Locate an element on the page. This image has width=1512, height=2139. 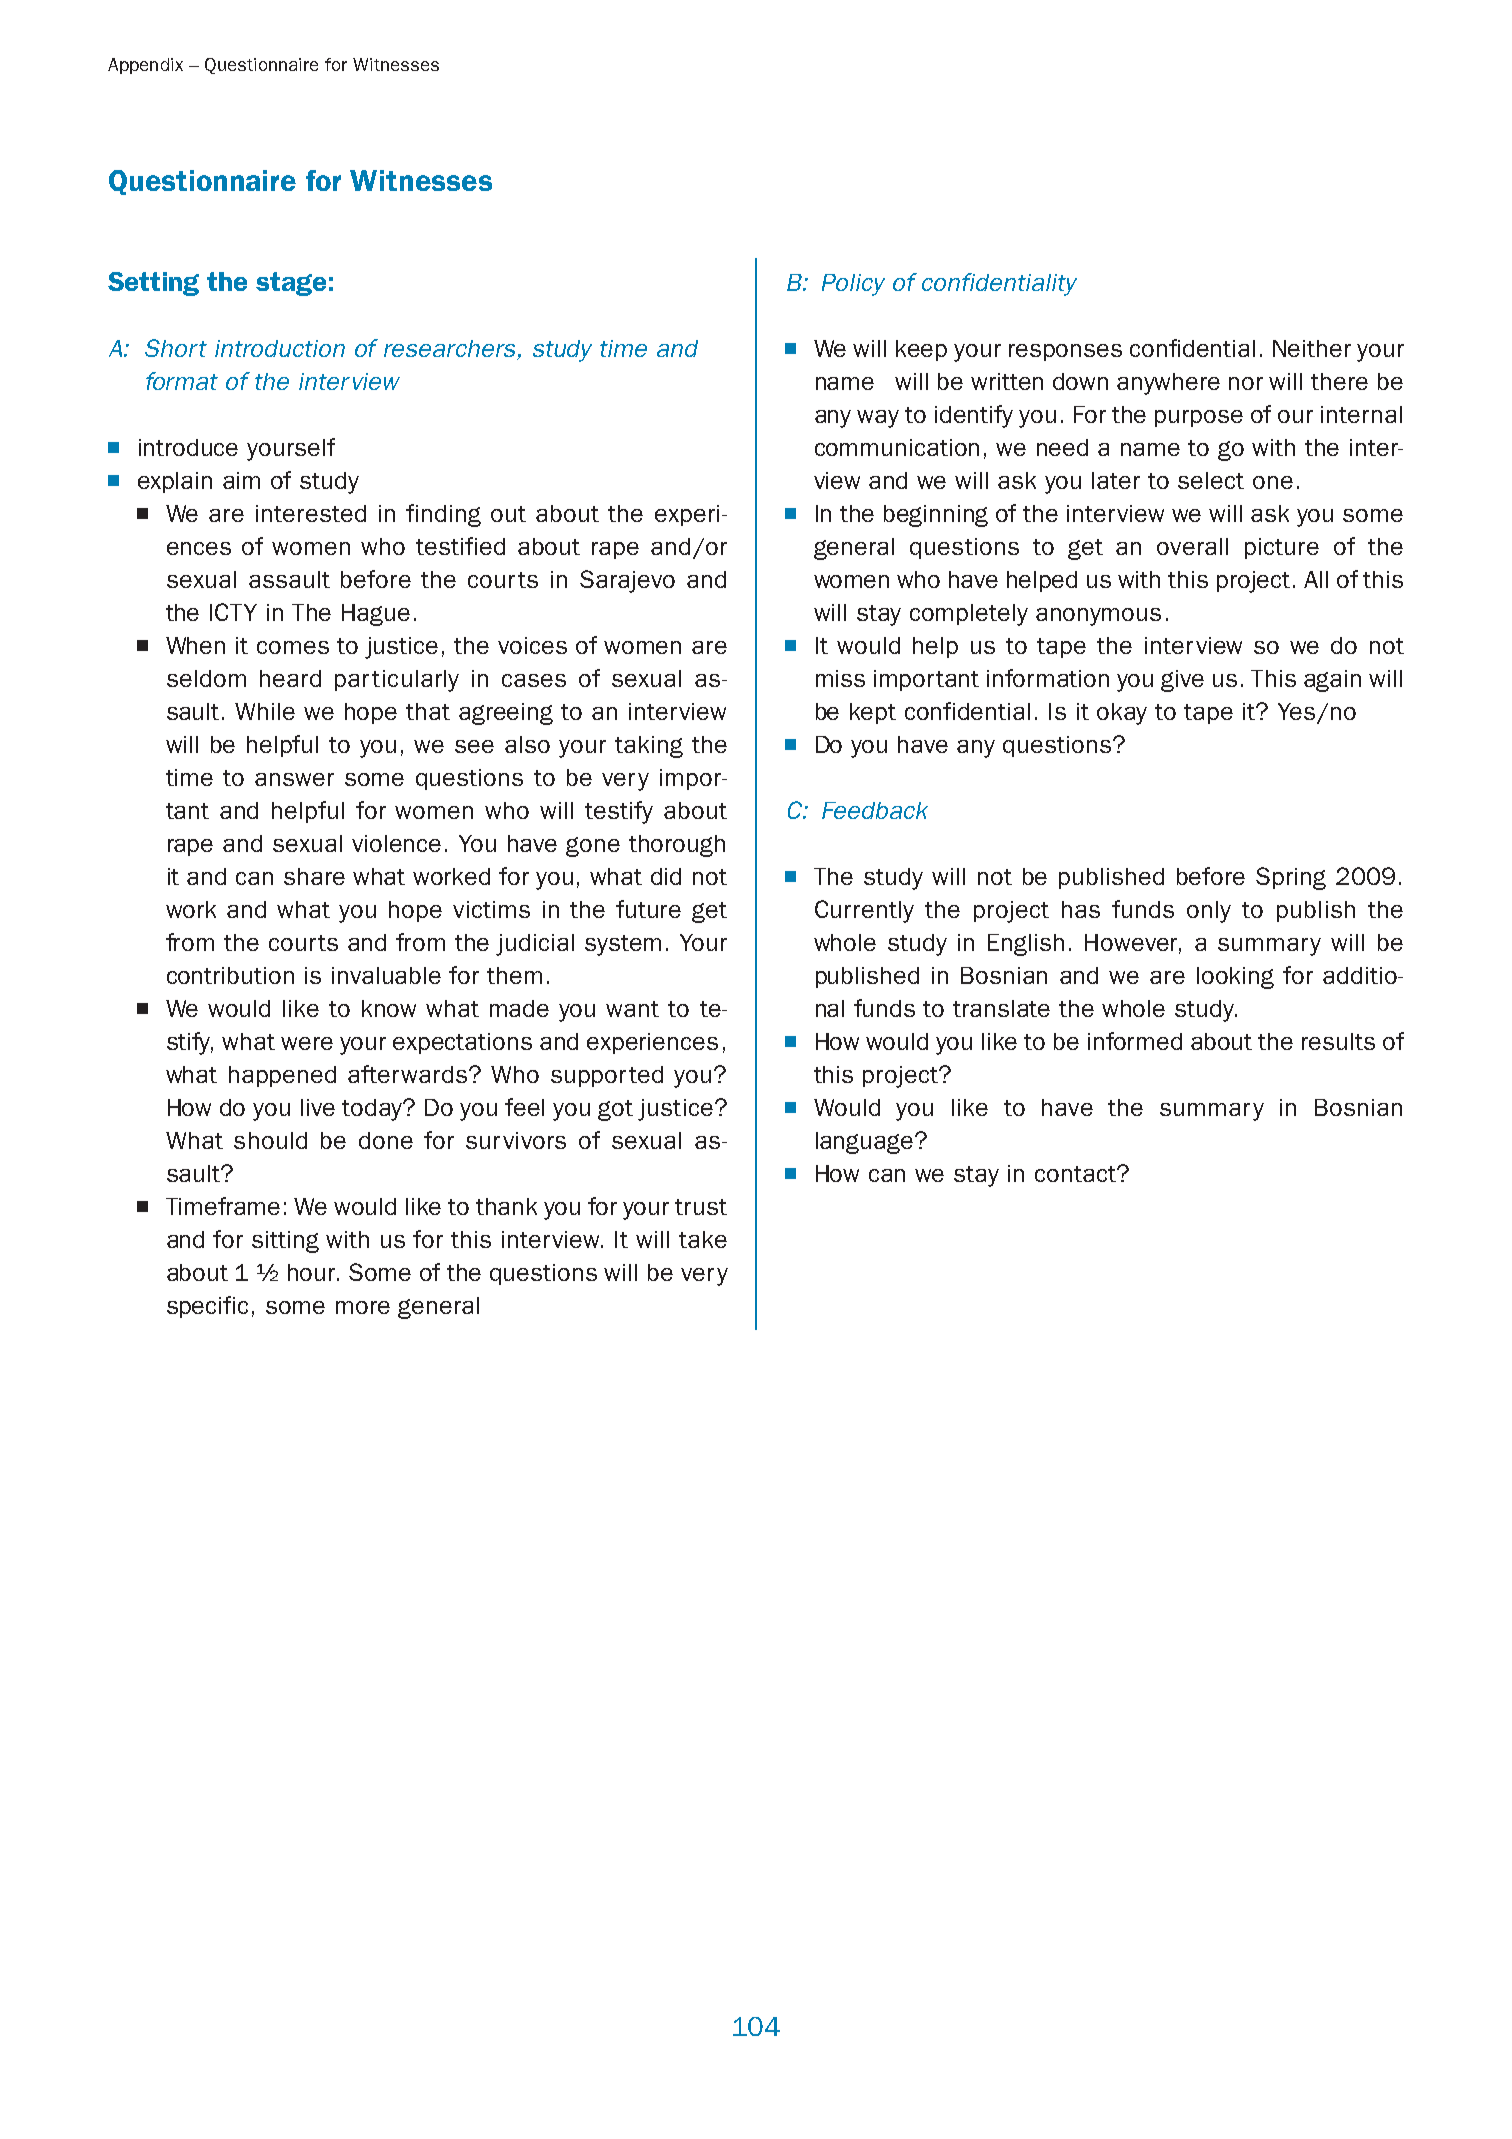
aim is located at coordinates (241, 480).
